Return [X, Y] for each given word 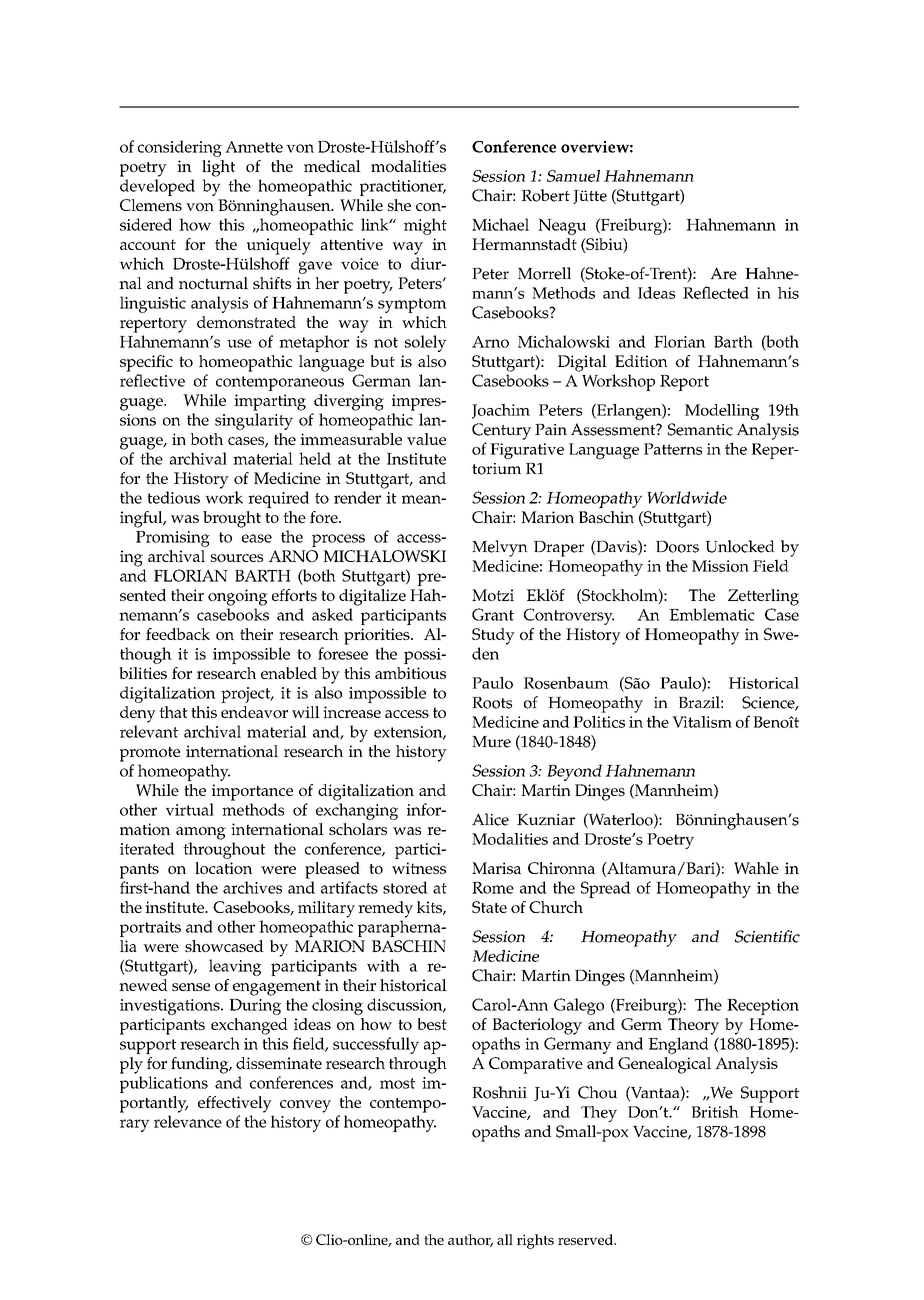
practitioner [403, 188]
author [470, 1240]
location [223, 868]
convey [305, 1106]
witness [419, 868]
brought [232, 519]
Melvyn [500, 548]
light [218, 168]
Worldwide [687, 497]
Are [723, 273]
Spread [606, 889]
